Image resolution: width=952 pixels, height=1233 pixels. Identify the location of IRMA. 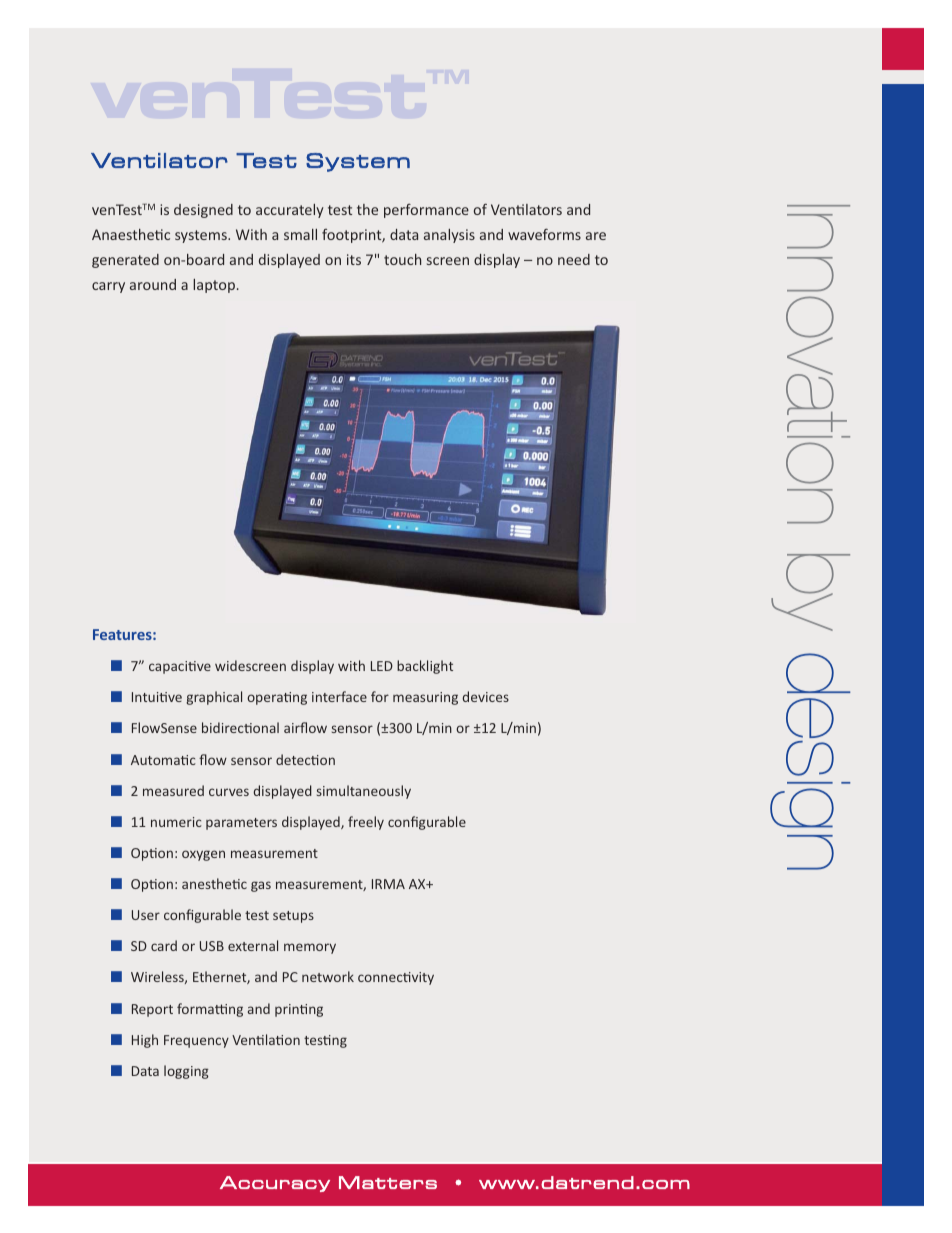
(388, 884).
